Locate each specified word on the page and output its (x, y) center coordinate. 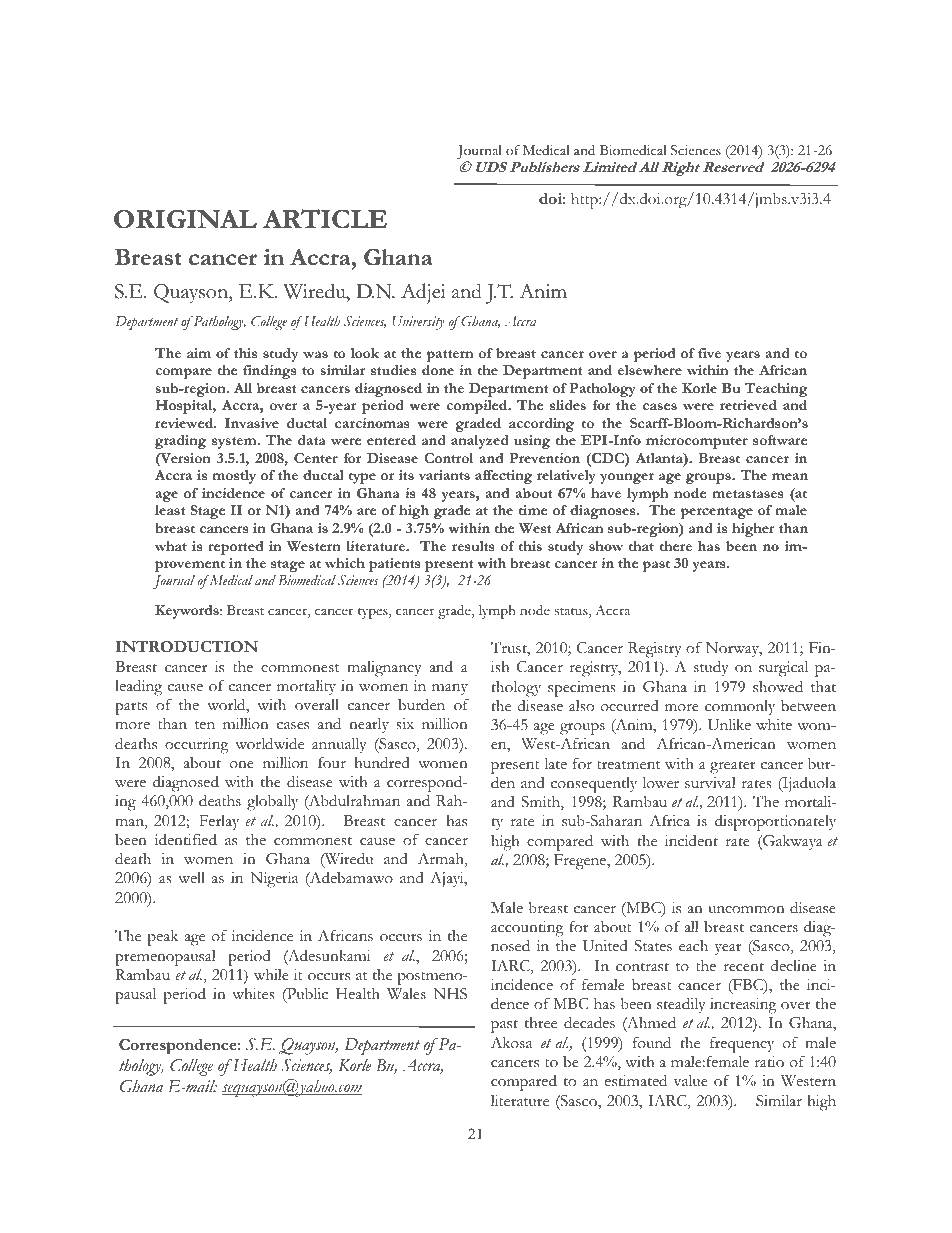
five (709, 353)
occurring (197, 746)
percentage (716, 513)
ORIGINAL (185, 219)
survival (710, 783)
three (541, 1023)
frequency (742, 1044)
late (555, 763)
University (418, 323)
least (170, 510)
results (473, 546)
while (271, 975)
